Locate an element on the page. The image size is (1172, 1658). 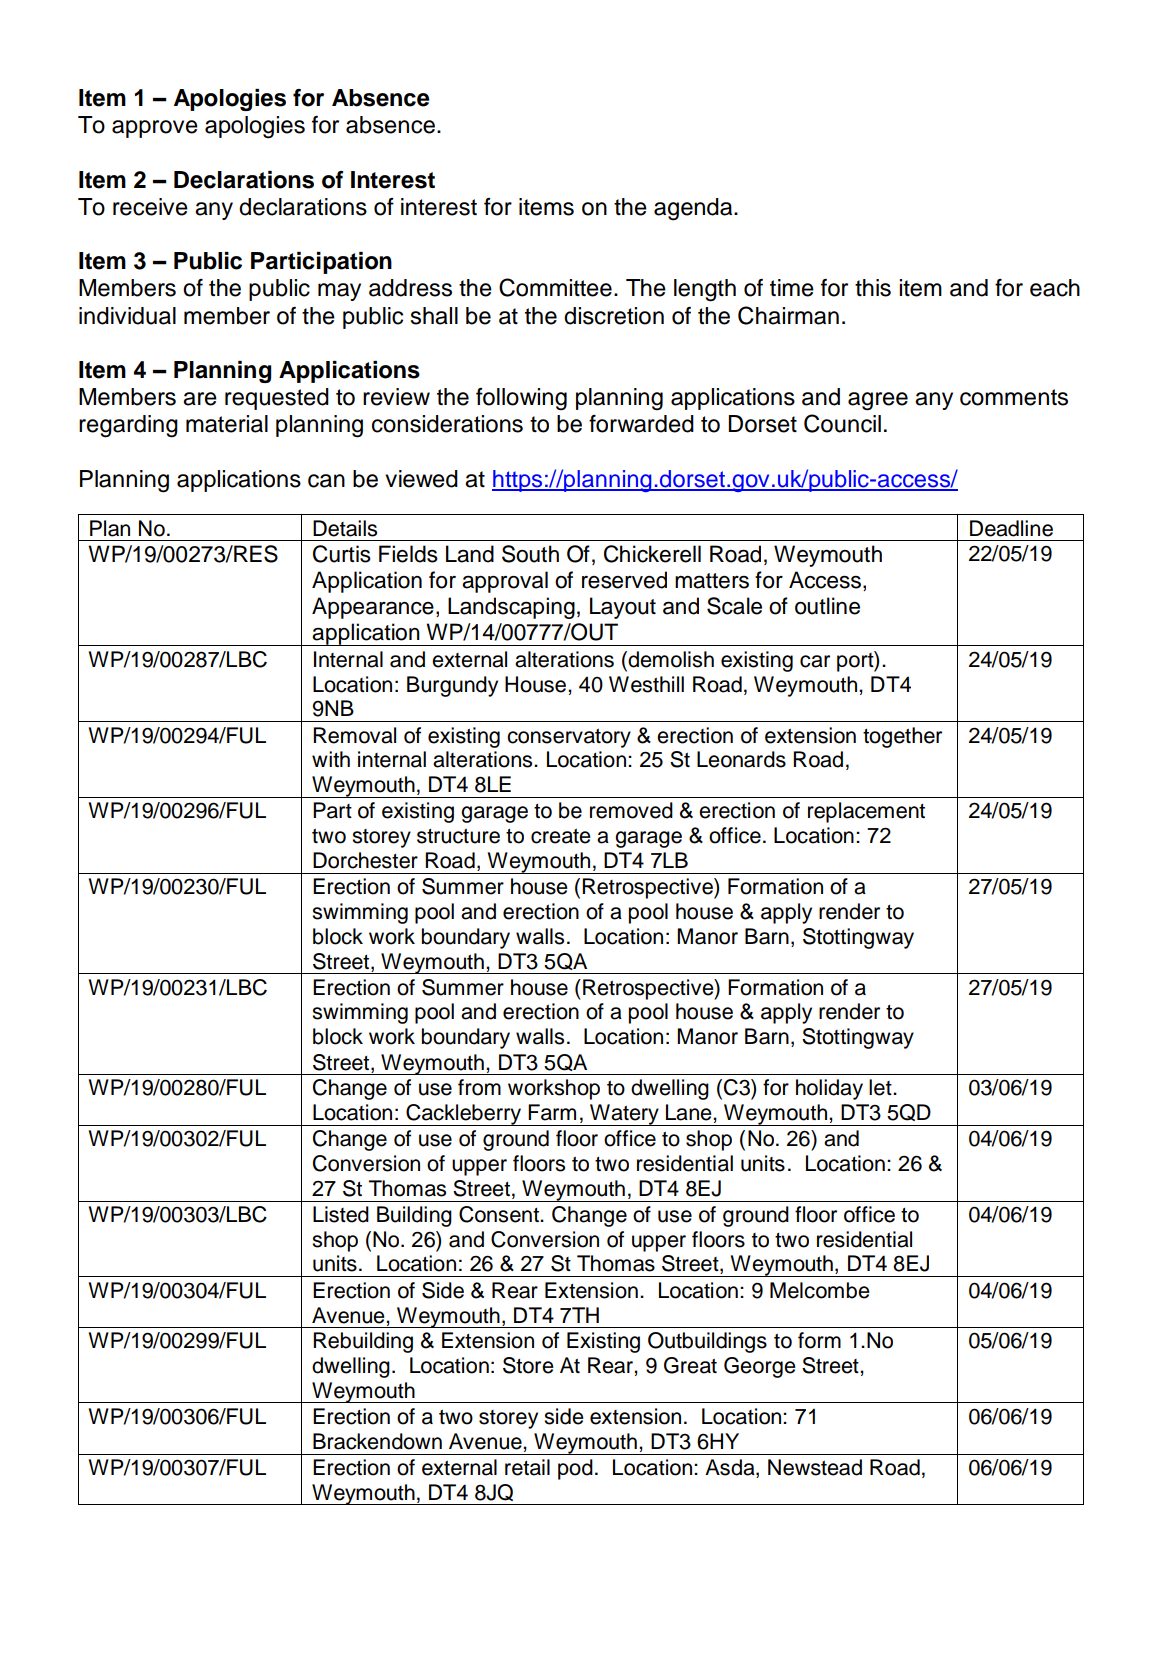
agenda is located at coordinates (694, 209).
